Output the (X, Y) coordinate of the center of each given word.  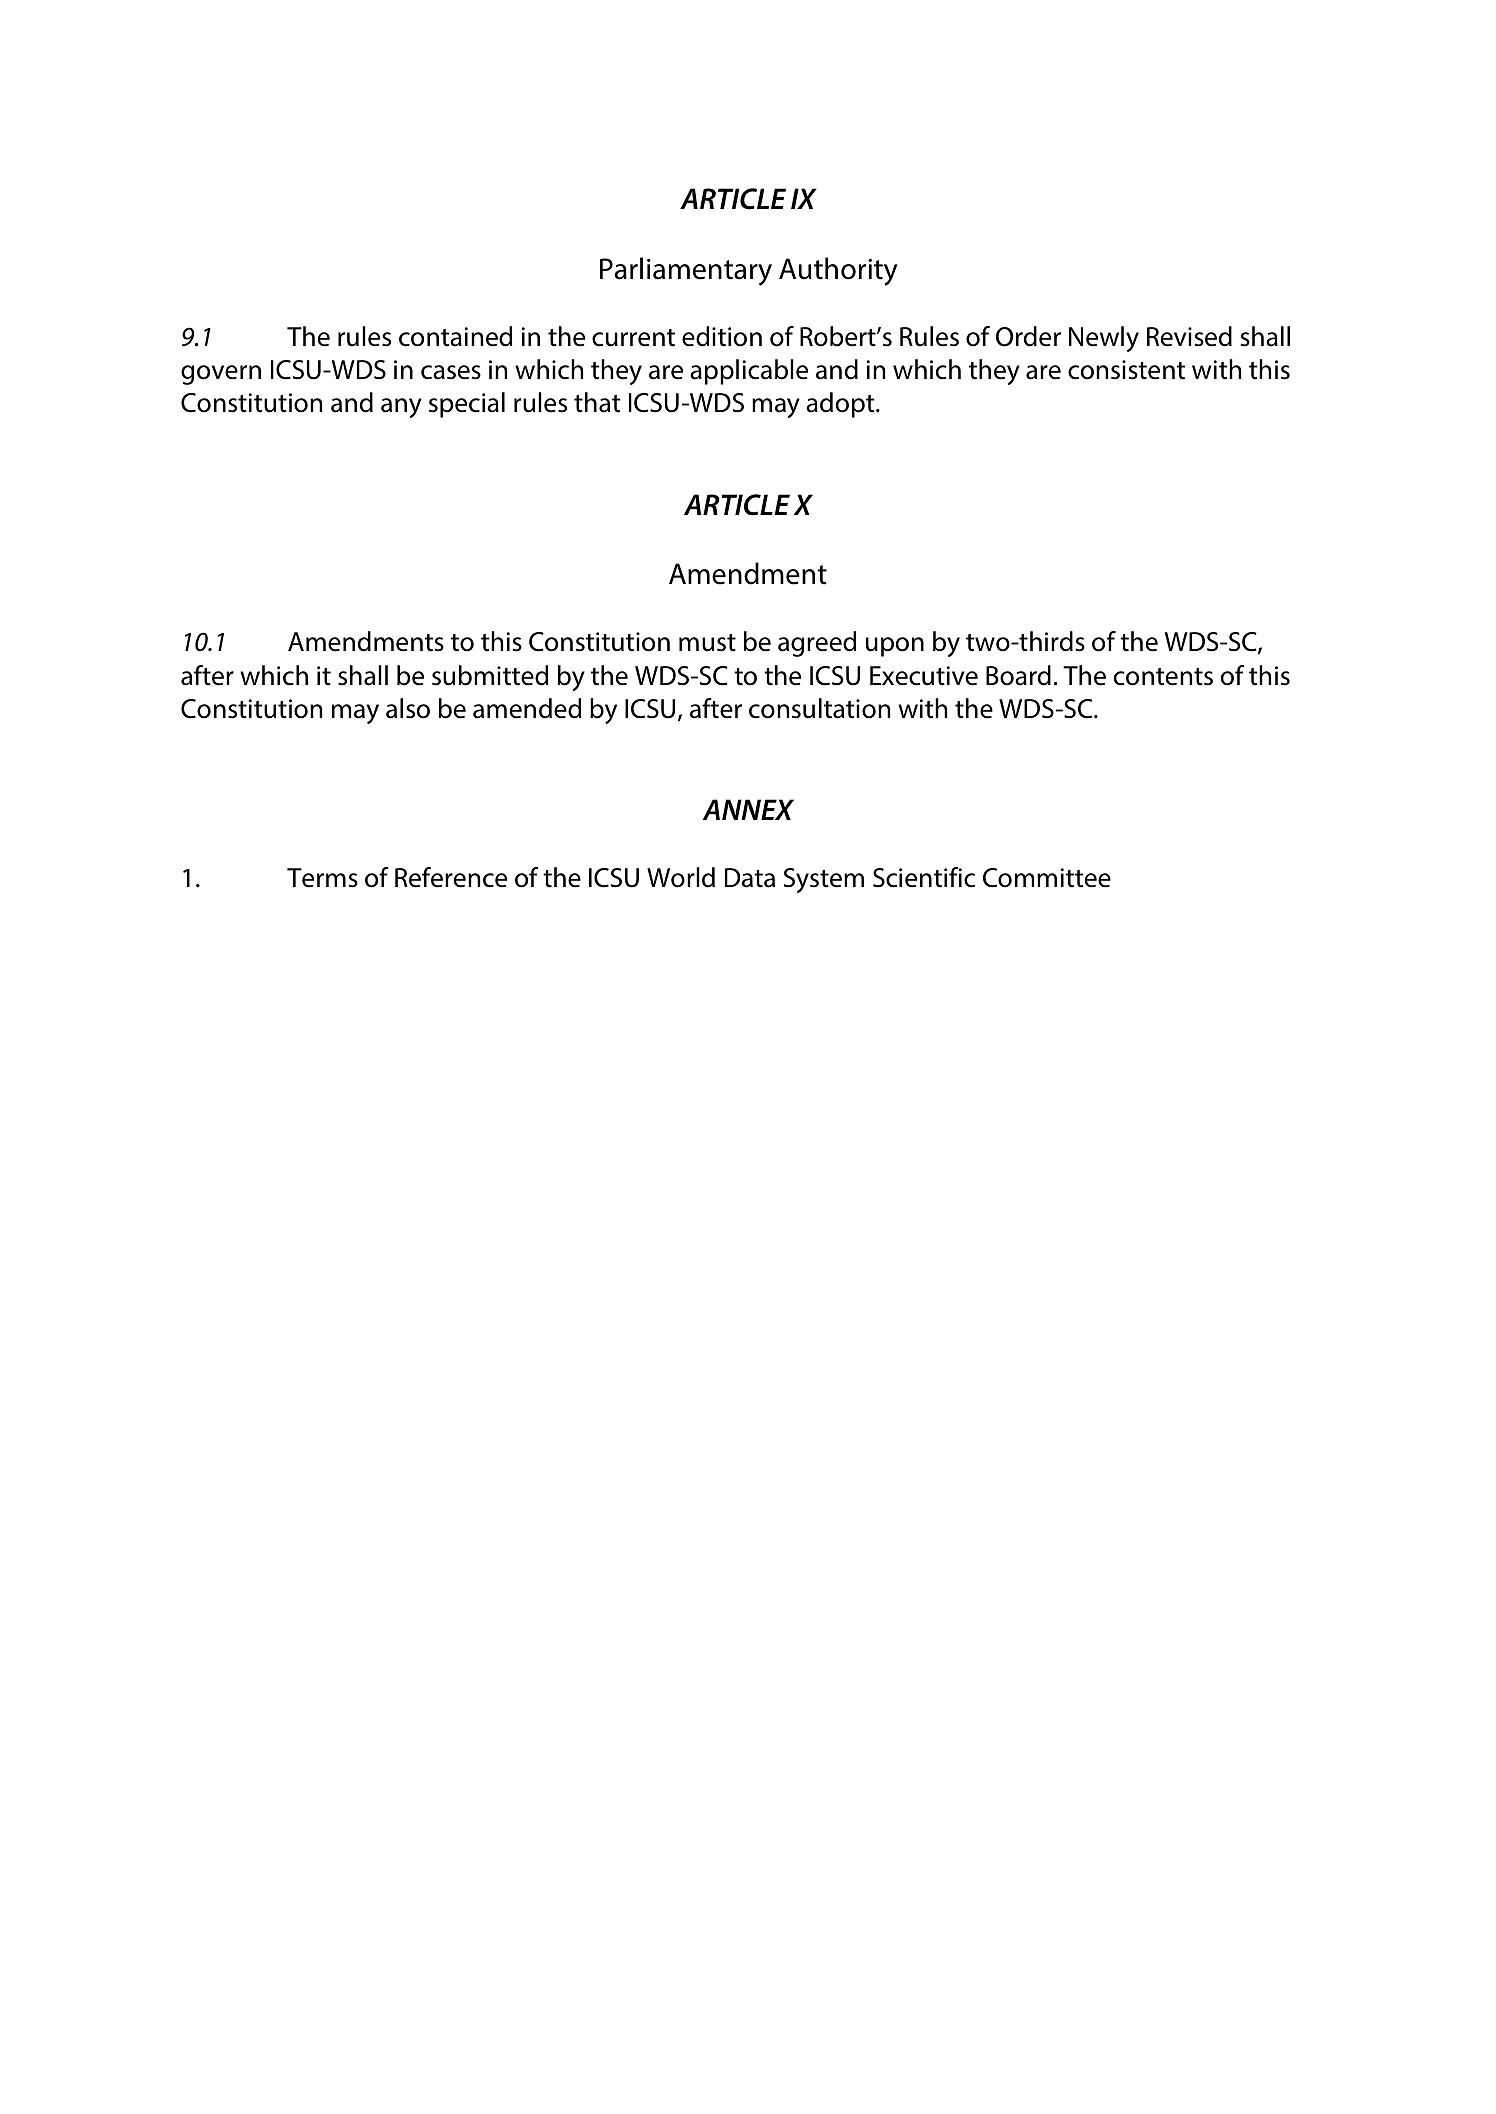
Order (1028, 336)
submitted (490, 675)
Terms (322, 878)
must (707, 643)
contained (455, 336)
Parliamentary (686, 271)
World (681, 877)
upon (895, 647)
